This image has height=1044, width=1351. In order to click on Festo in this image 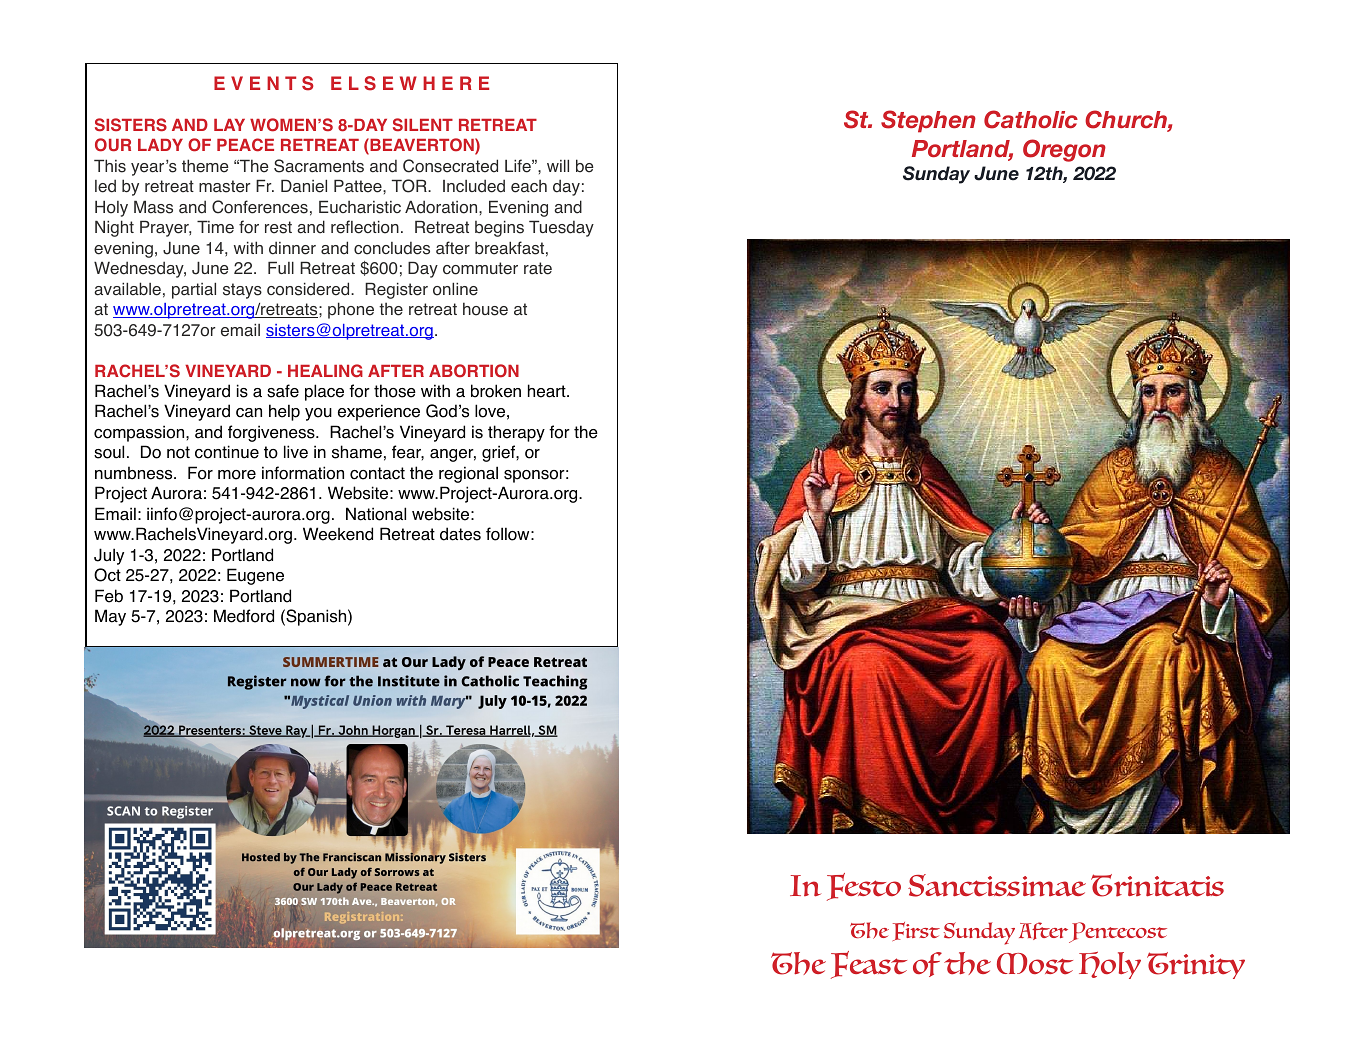, I will do `click(864, 887)`.
